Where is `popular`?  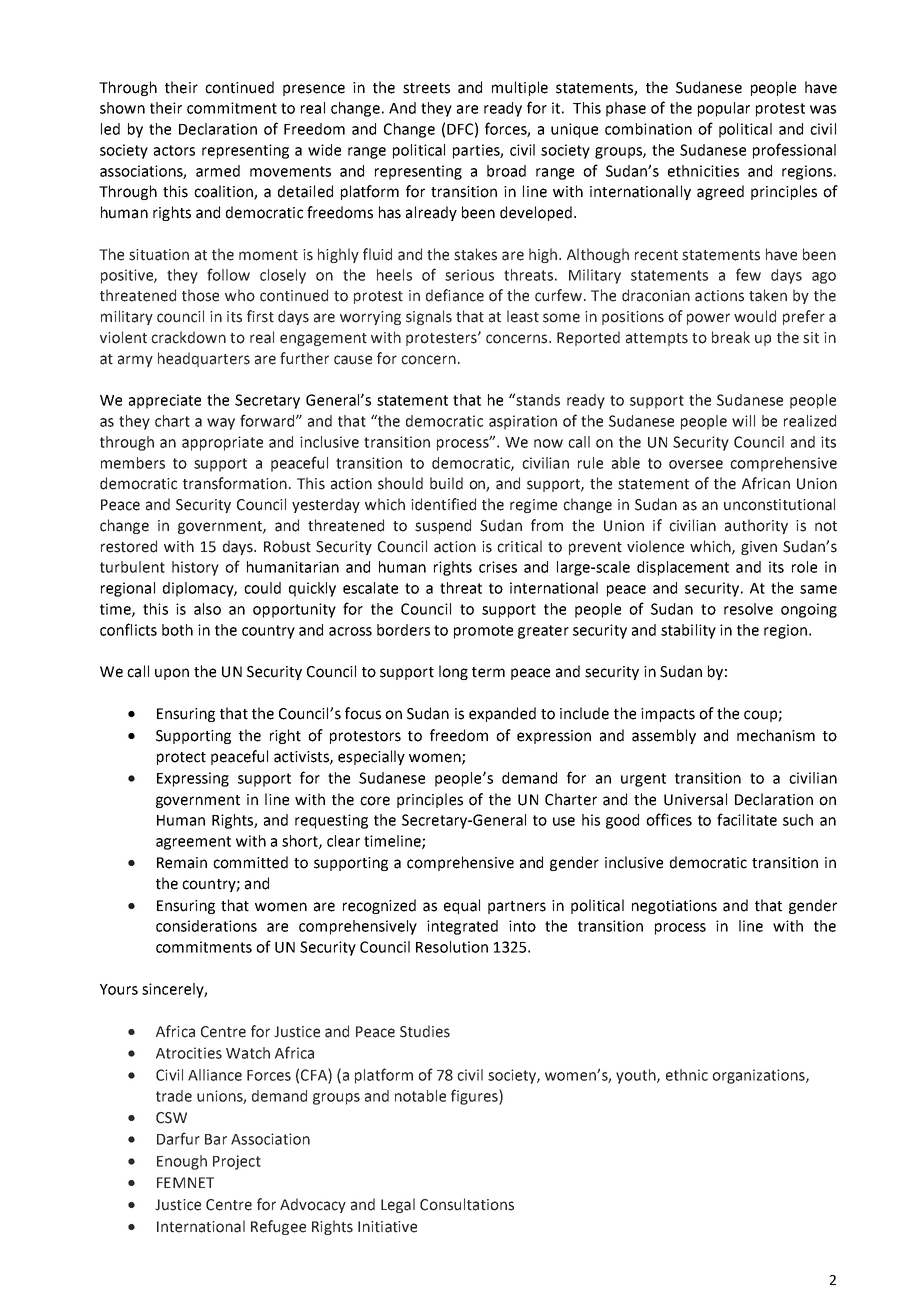 popular is located at coordinates (724, 109).
